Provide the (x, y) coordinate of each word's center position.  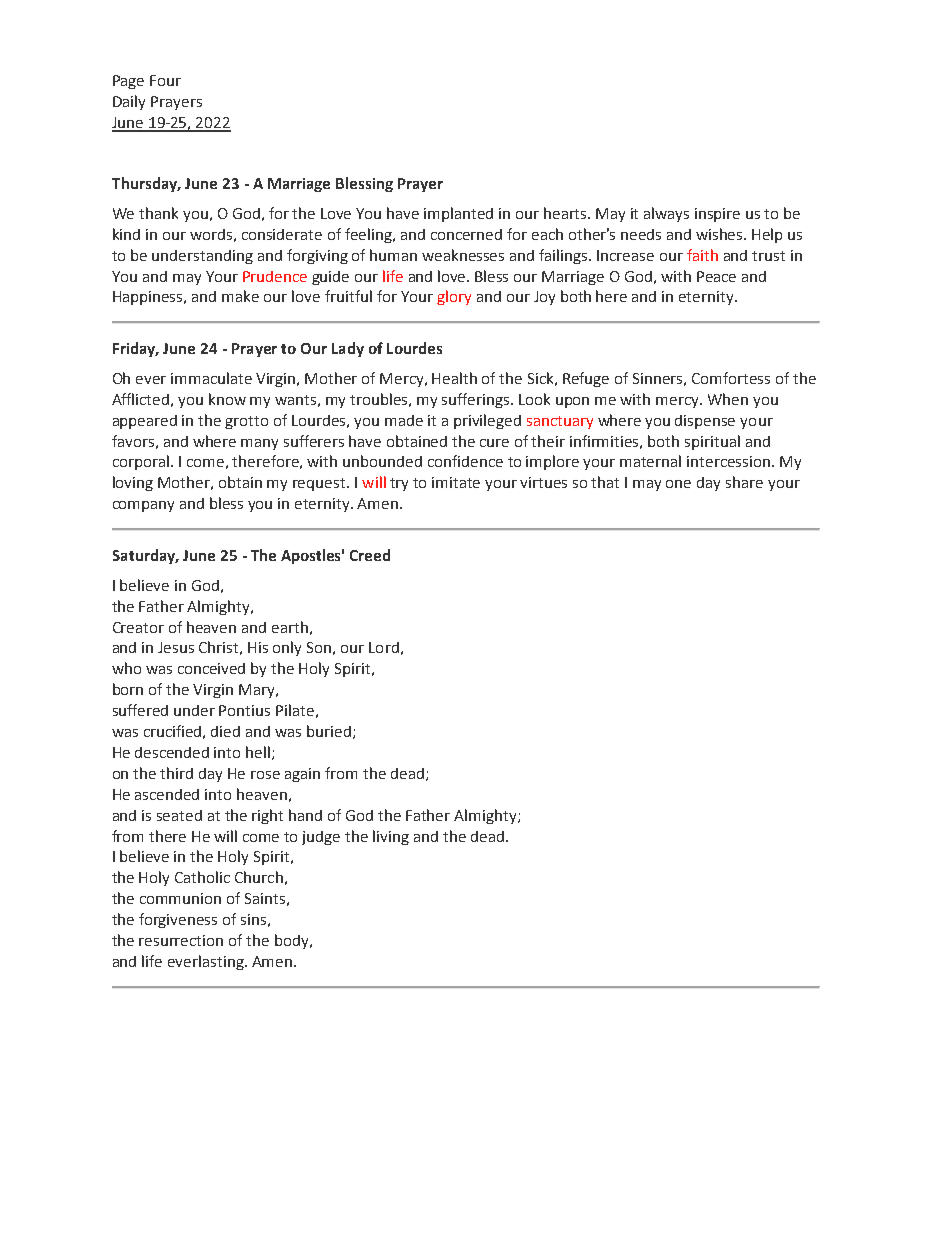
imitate (456, 482)
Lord (384, 647)
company (143, 506)
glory (454, 297)
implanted (458, 214)
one (678, 484)
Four (165, 80)
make (240, 296)
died (225, 731)
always (666, 214)
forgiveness (178, 920)
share (744, 482)
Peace (716, 276)
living (391, 837)
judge (321, 838)
